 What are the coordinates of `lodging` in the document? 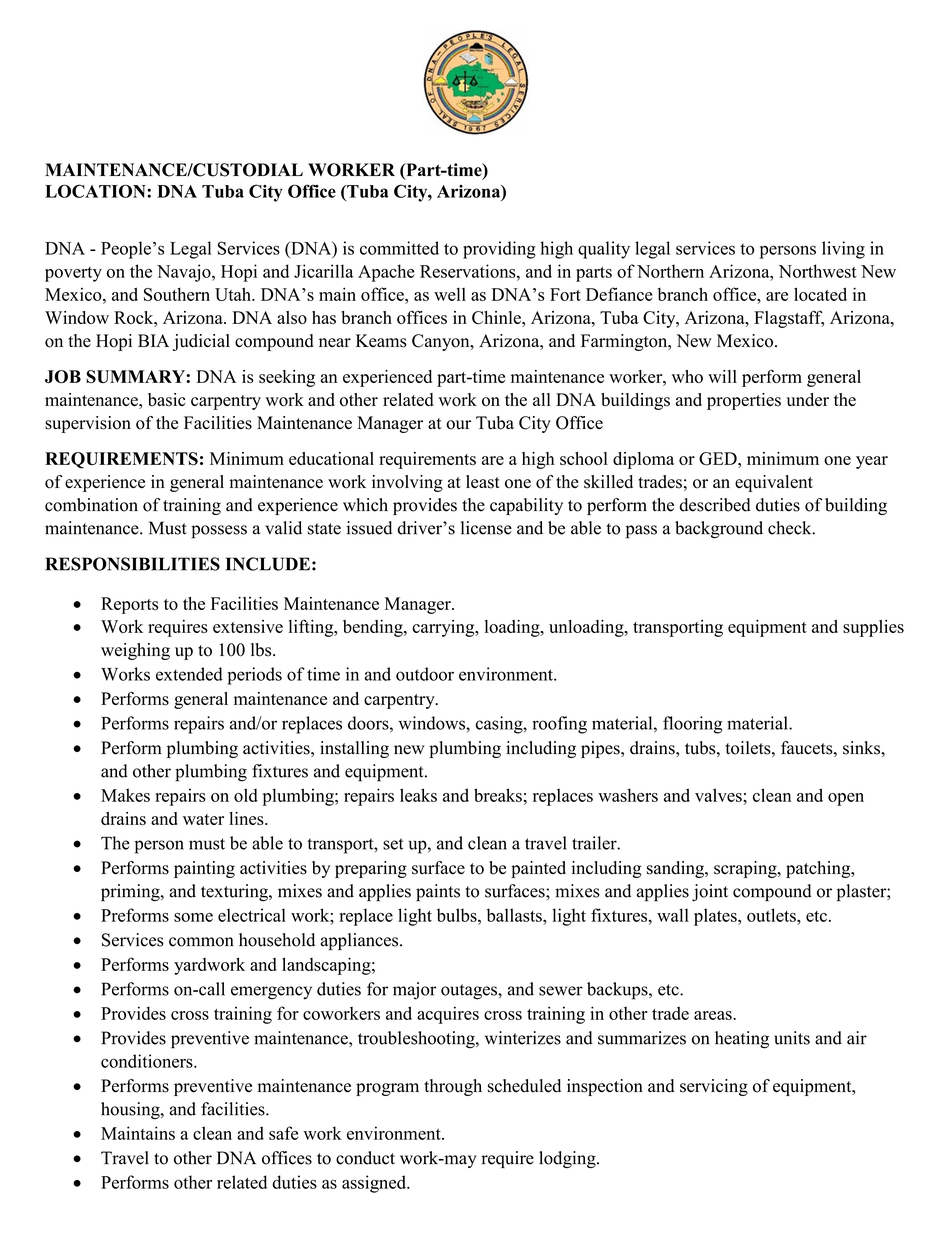 It's located at (568, 1159).
